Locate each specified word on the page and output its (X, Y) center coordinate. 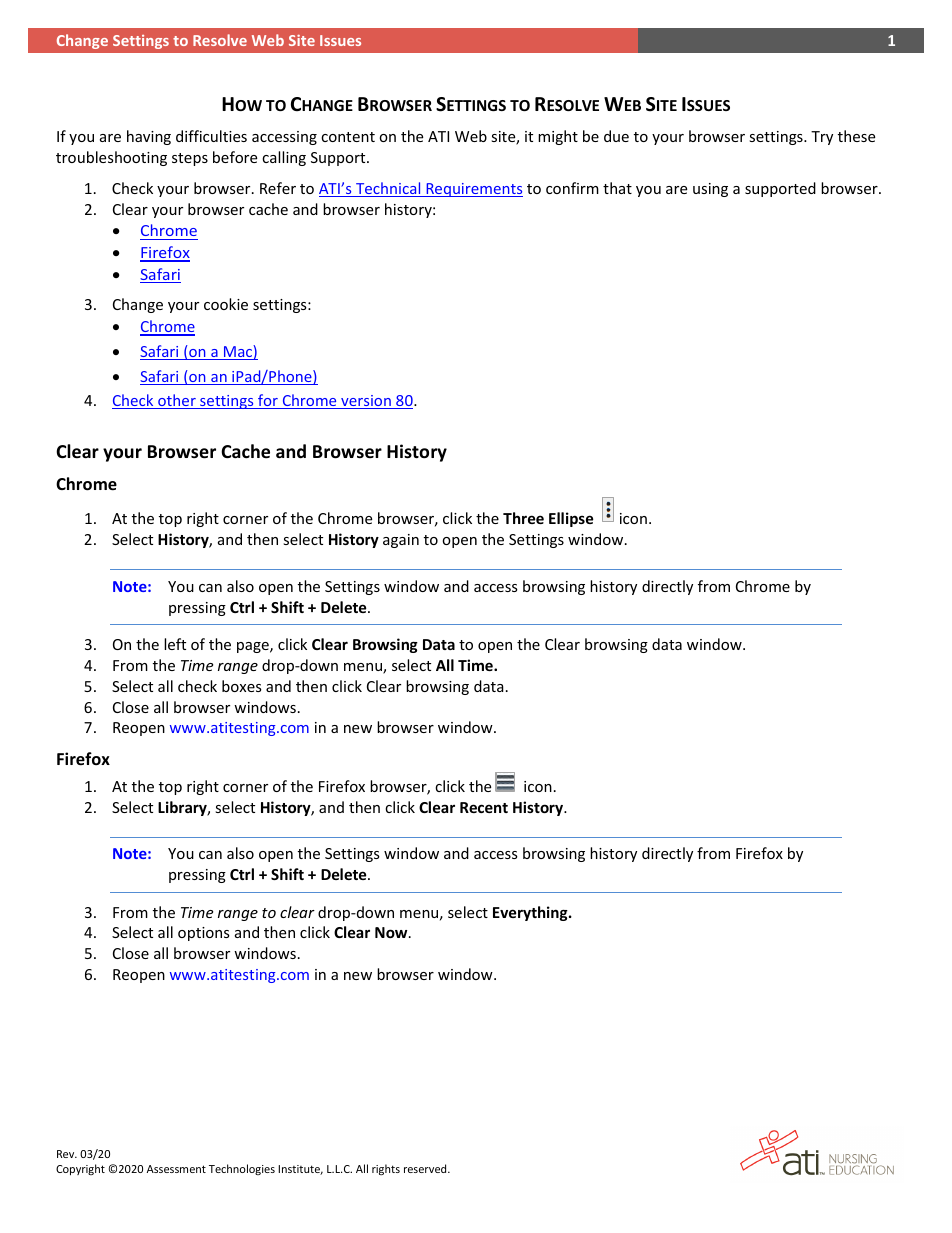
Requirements (473, 190)
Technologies (242, 1169)
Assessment (176, 1169)
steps (190, 159)
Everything (531, 913)
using (710, 190)
